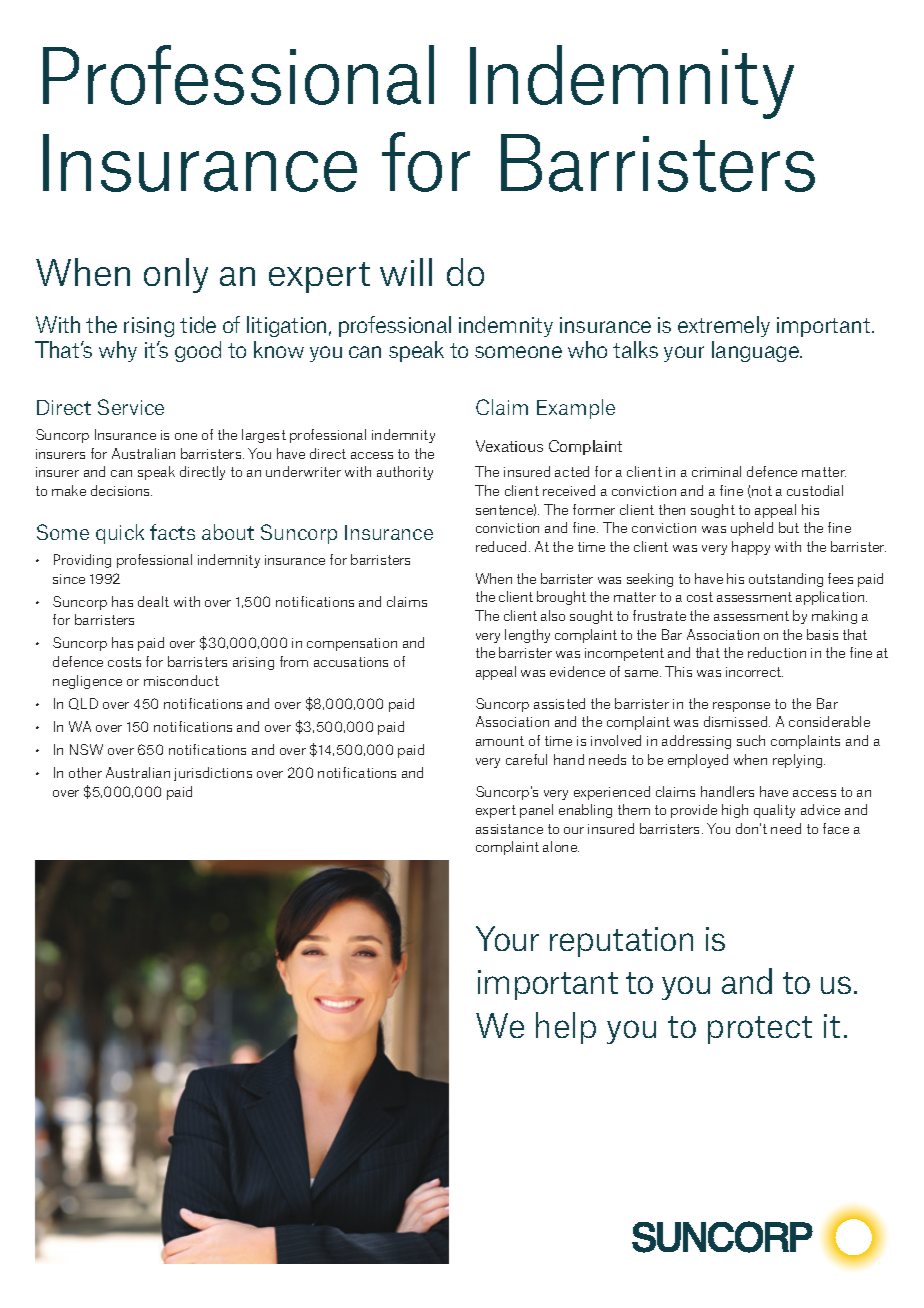 The height and width of the image is (1308, 924). Describe the element at coordinates (566, 1028) in the image. I see `help` at that location.
